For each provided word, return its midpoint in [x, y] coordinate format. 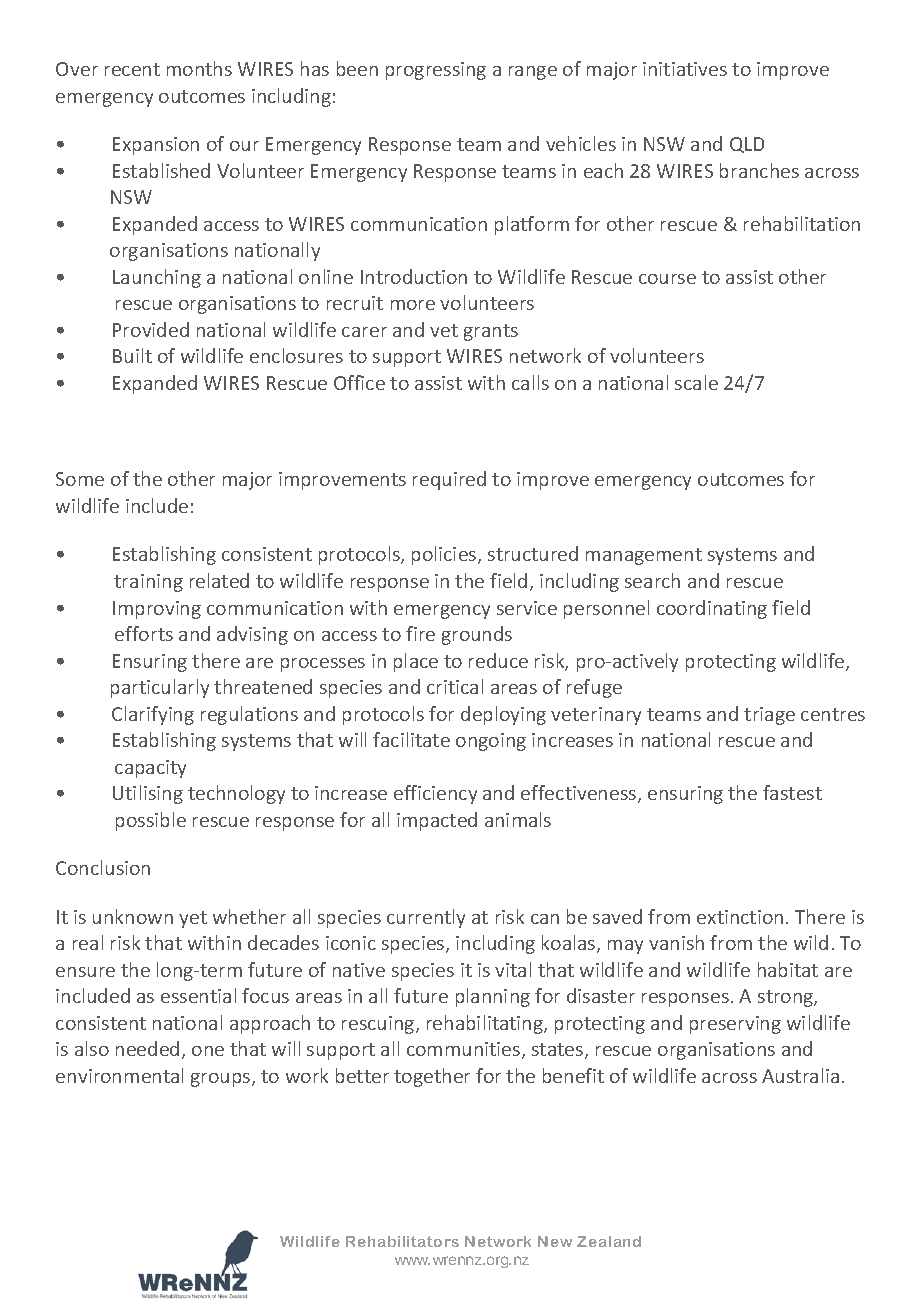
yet [193, 919]
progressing [436, 71]
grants [491, 332]
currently [426, 918]
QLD [747, 145]
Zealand [609, 1241]
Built [132, 355]
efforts [144, 633]
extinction [740, 917]
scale [696, 382]
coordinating [712, 609]
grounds [477, 635]
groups [222, 1080]
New [555, 1241]
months [199, 68]
